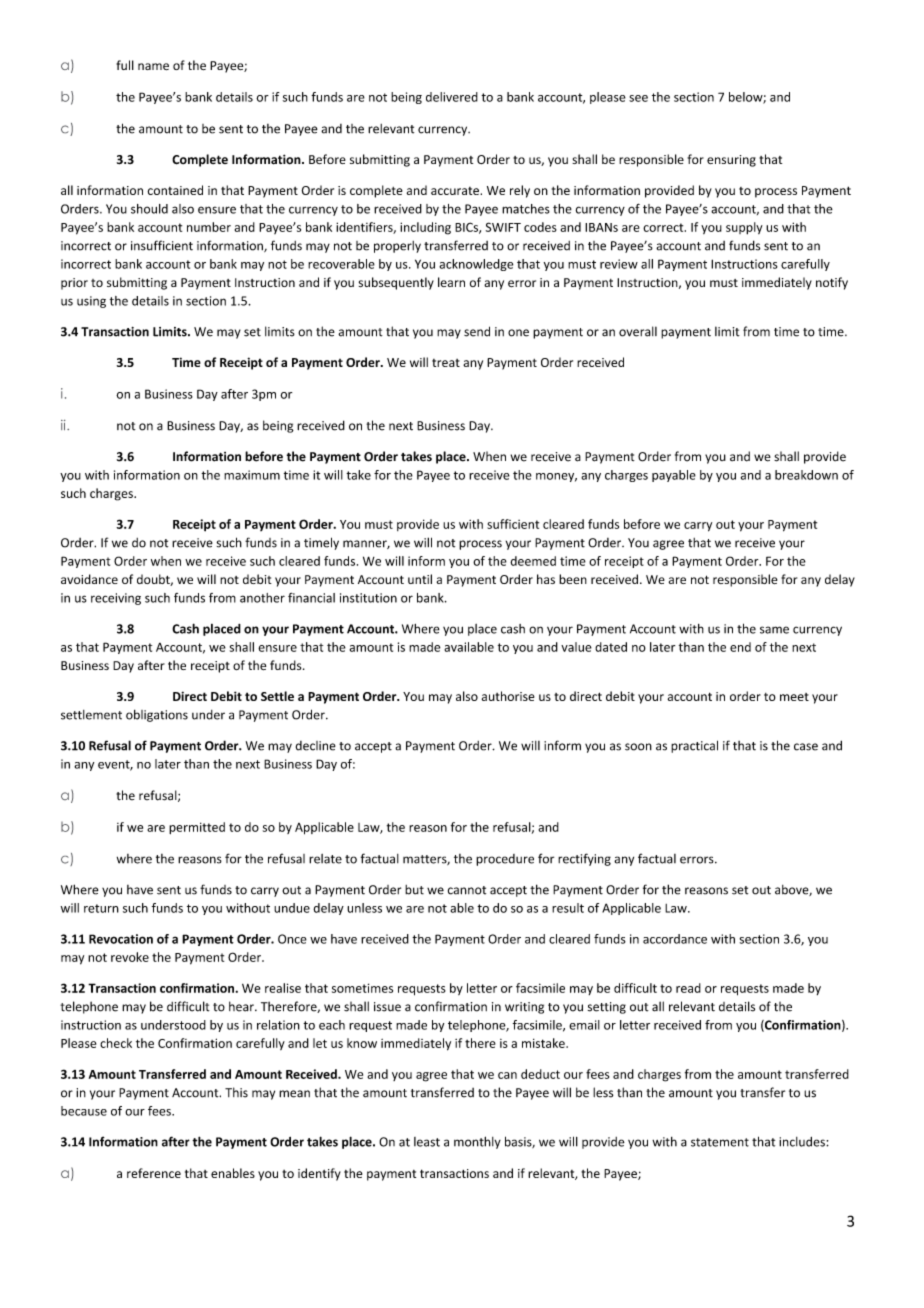  What do you see at coordinates (420, 579) in the page?
I see `until` at bounding box center [420, 579].
